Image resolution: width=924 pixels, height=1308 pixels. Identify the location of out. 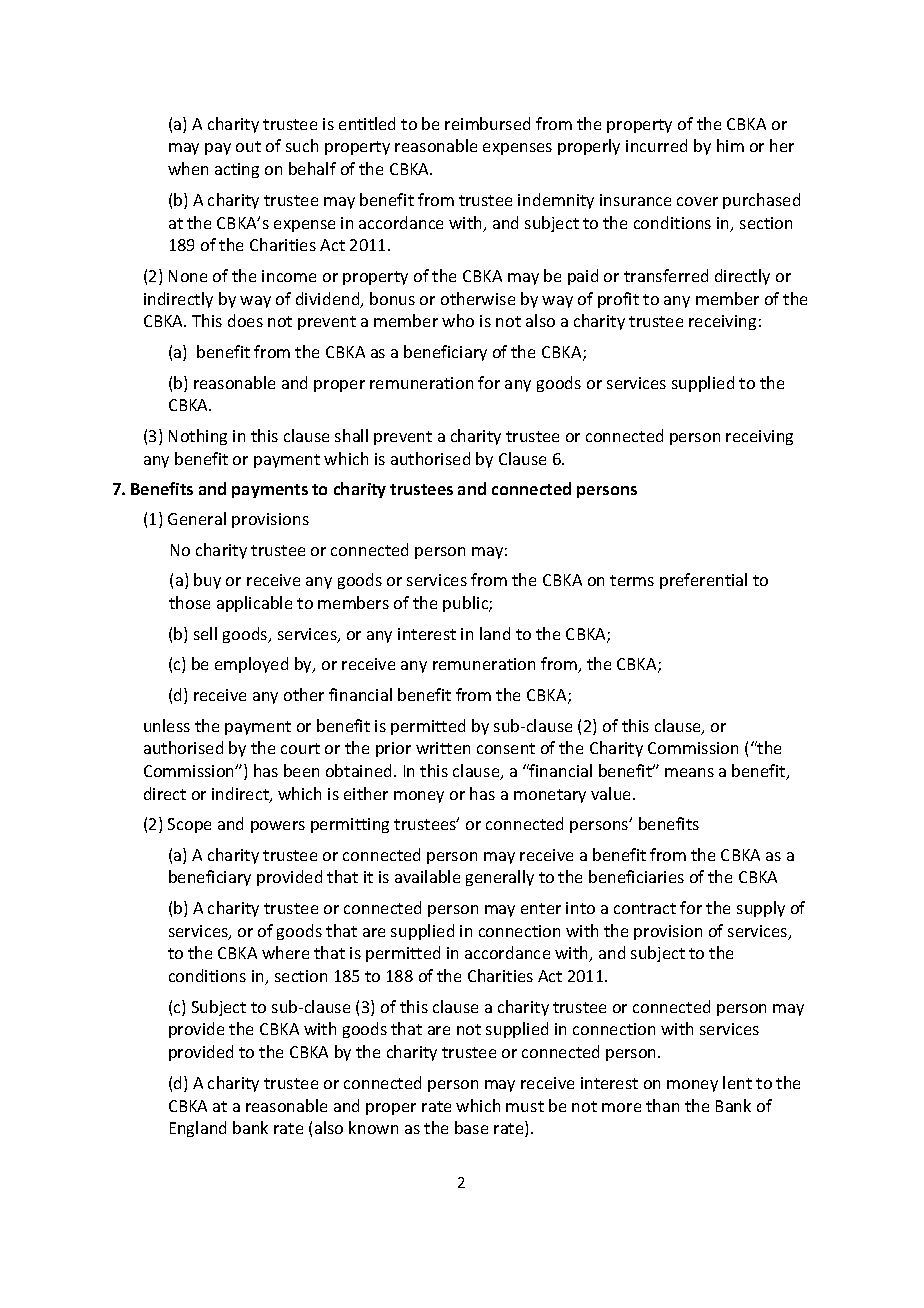
(248, 146).
